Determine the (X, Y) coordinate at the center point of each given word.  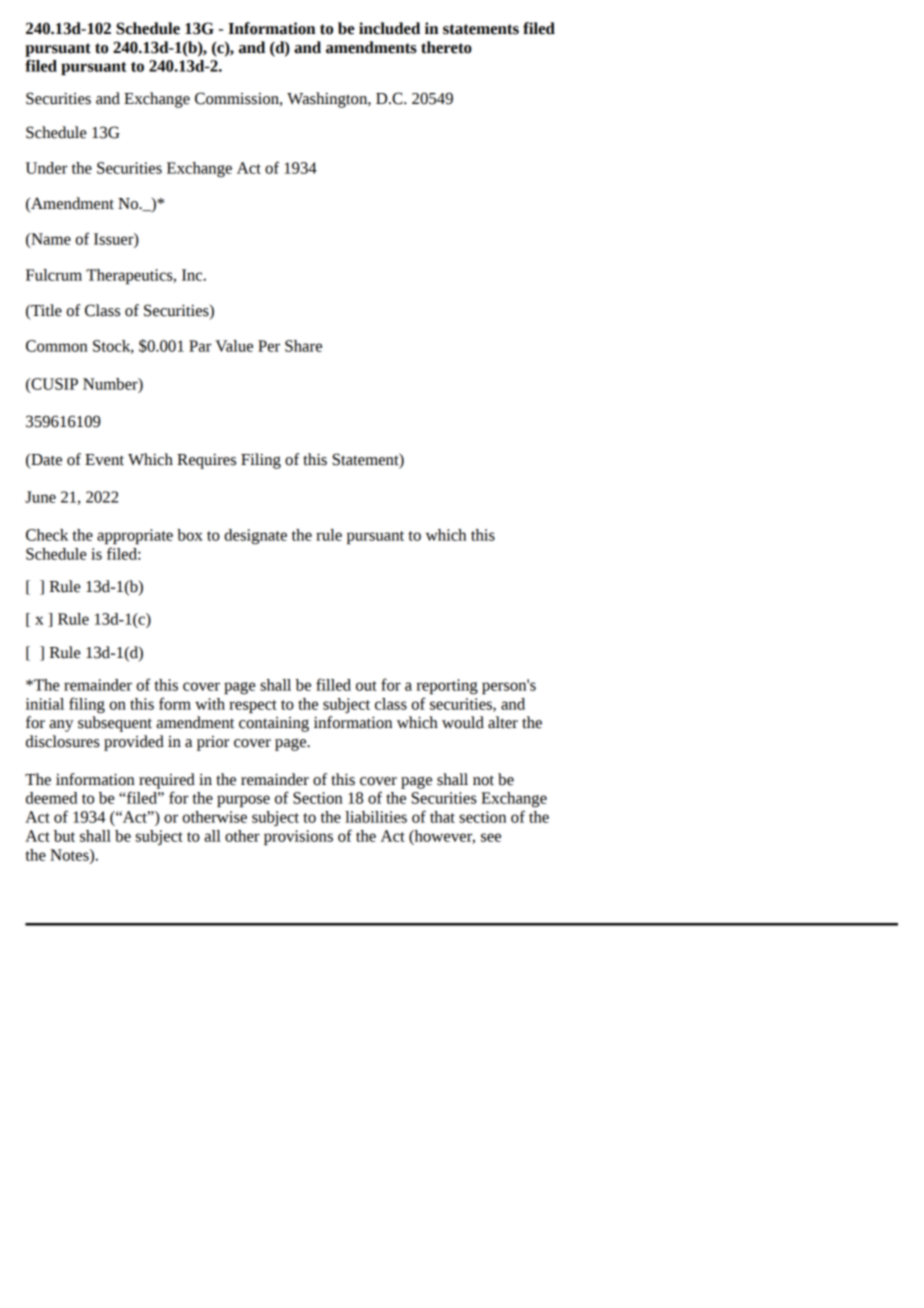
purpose (243, 801)
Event (104, 460)
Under (46, 168)
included (389, 28)
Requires (206, 461)
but (64, 836)
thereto (446, 47)
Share (303, 346)
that (442, 817)
